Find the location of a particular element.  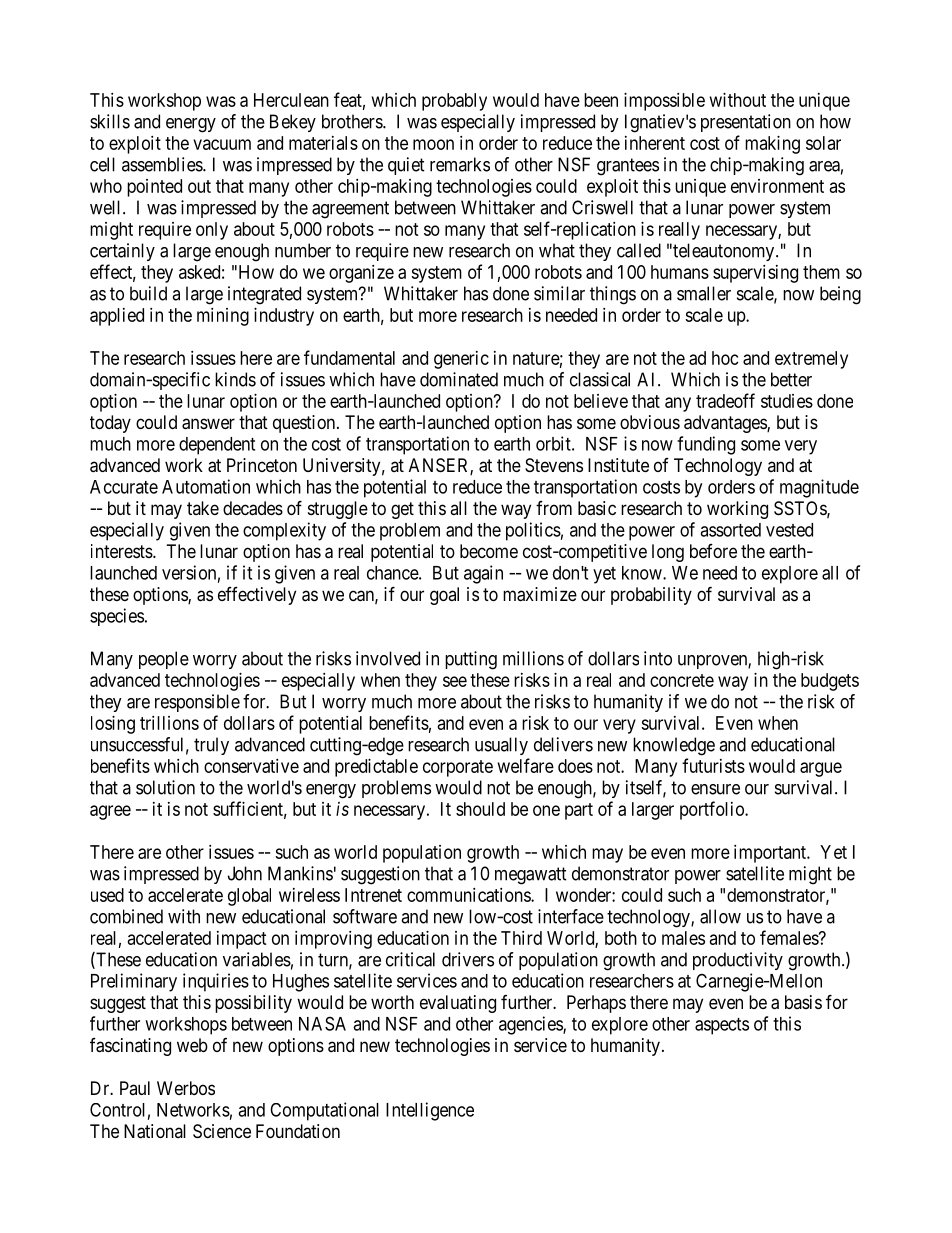

before is located at coordinates (713, 551).
